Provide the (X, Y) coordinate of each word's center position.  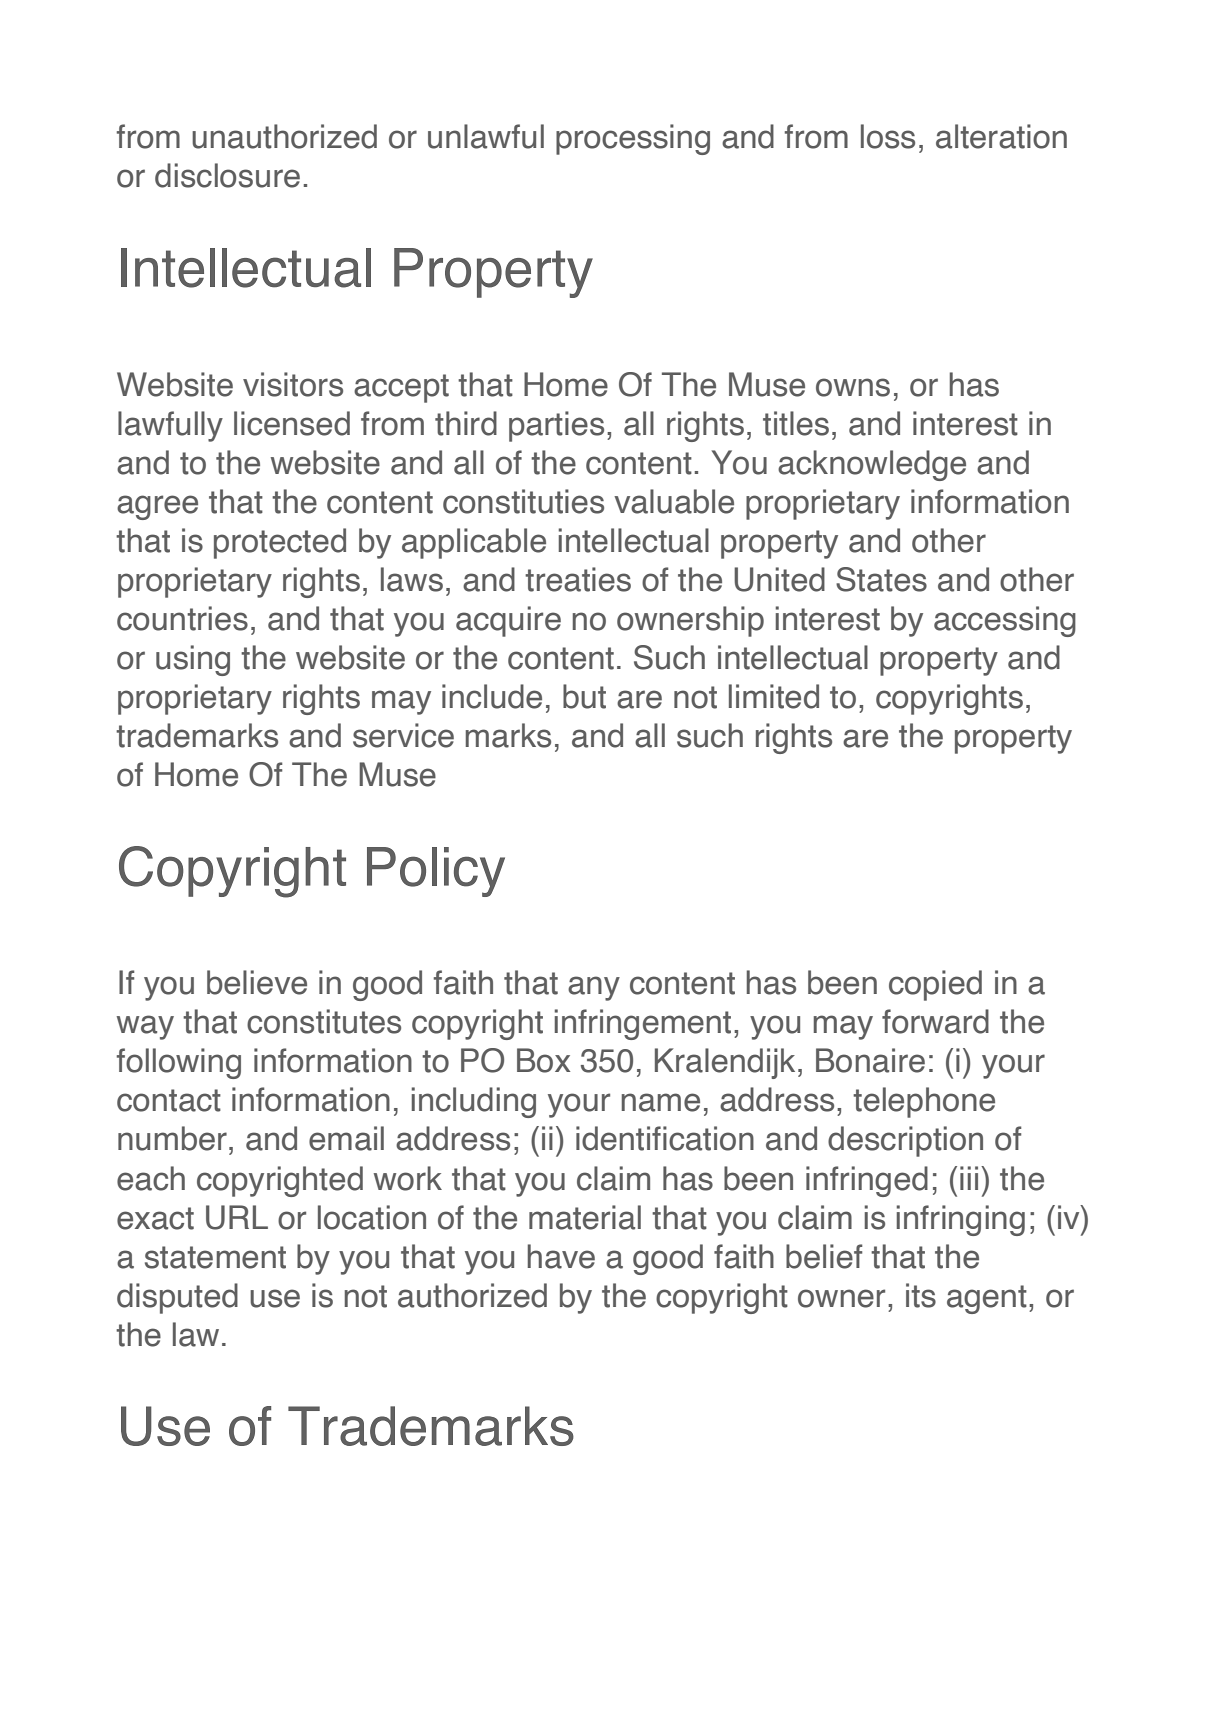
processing (633, 139)
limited (774, 696)
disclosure (227, 175)
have (561, 1256)
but (584, 696)
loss (888, 136)
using (193, 660)
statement (215, 1257)
